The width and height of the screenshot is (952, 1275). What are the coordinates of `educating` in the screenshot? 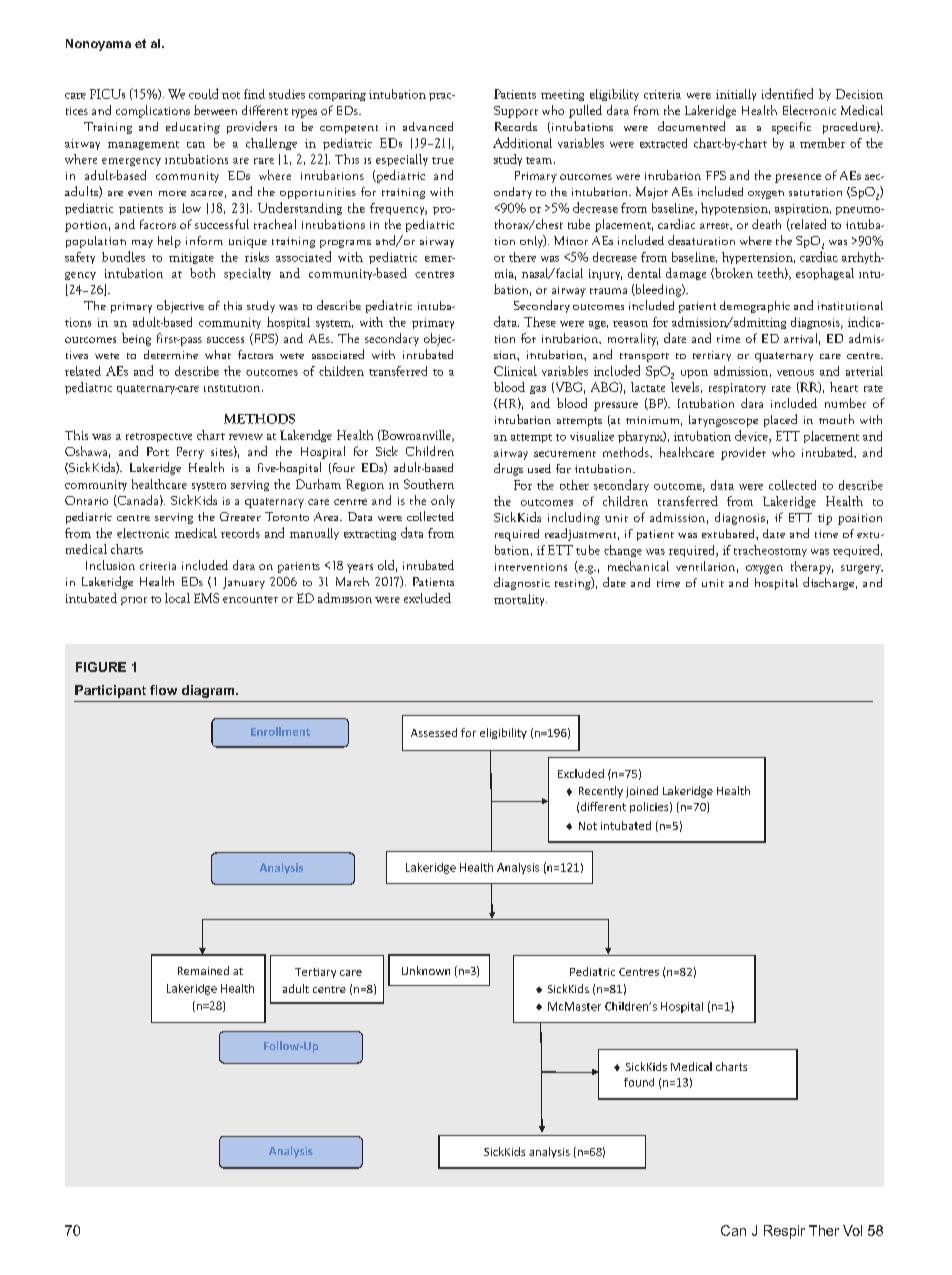 It's located at (193, 128).
